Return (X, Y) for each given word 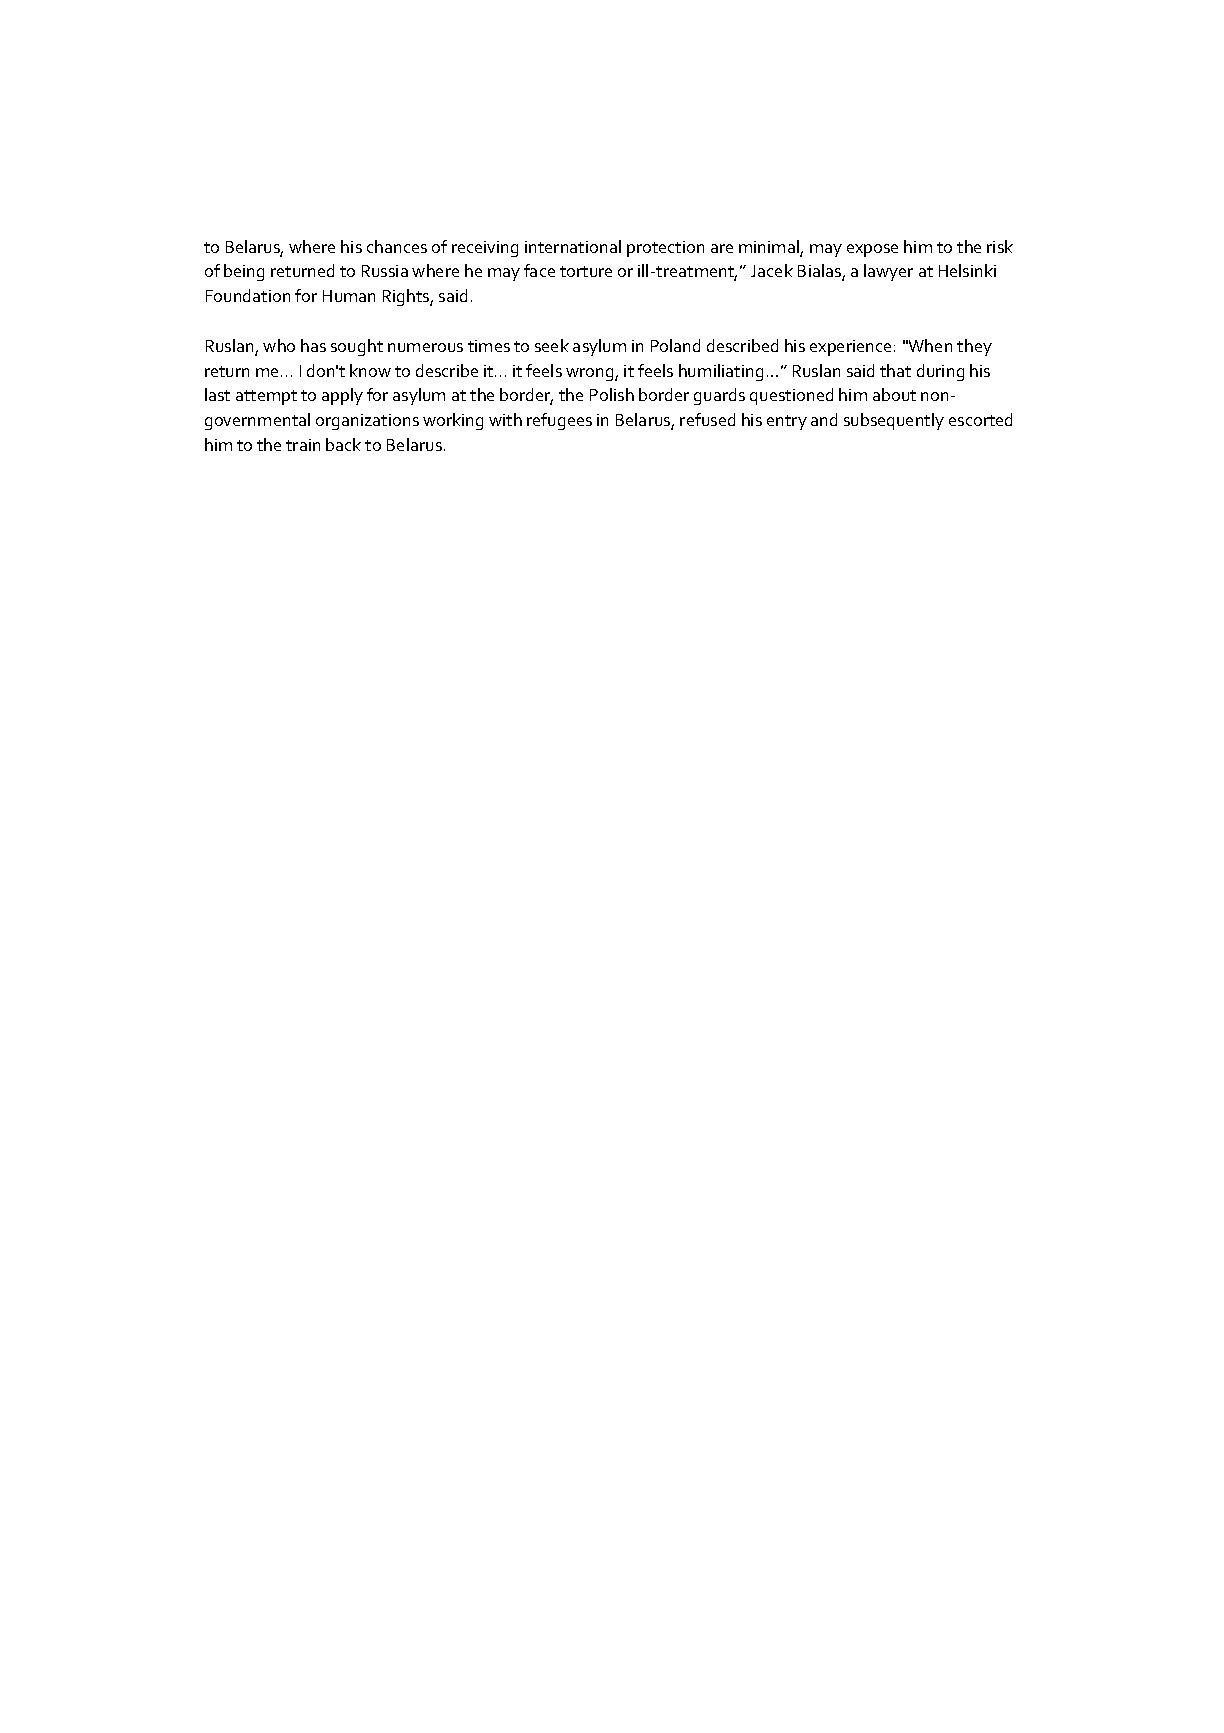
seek (552, 345)
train (303, 445)
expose (872, 250)
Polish (612, 394)
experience (850, 348)
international (573, 246)
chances (397, 246)
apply (342, 396)
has (313, 345)
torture (586, 271)
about (894, 394)
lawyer (888, 272)
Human (349, 296)
